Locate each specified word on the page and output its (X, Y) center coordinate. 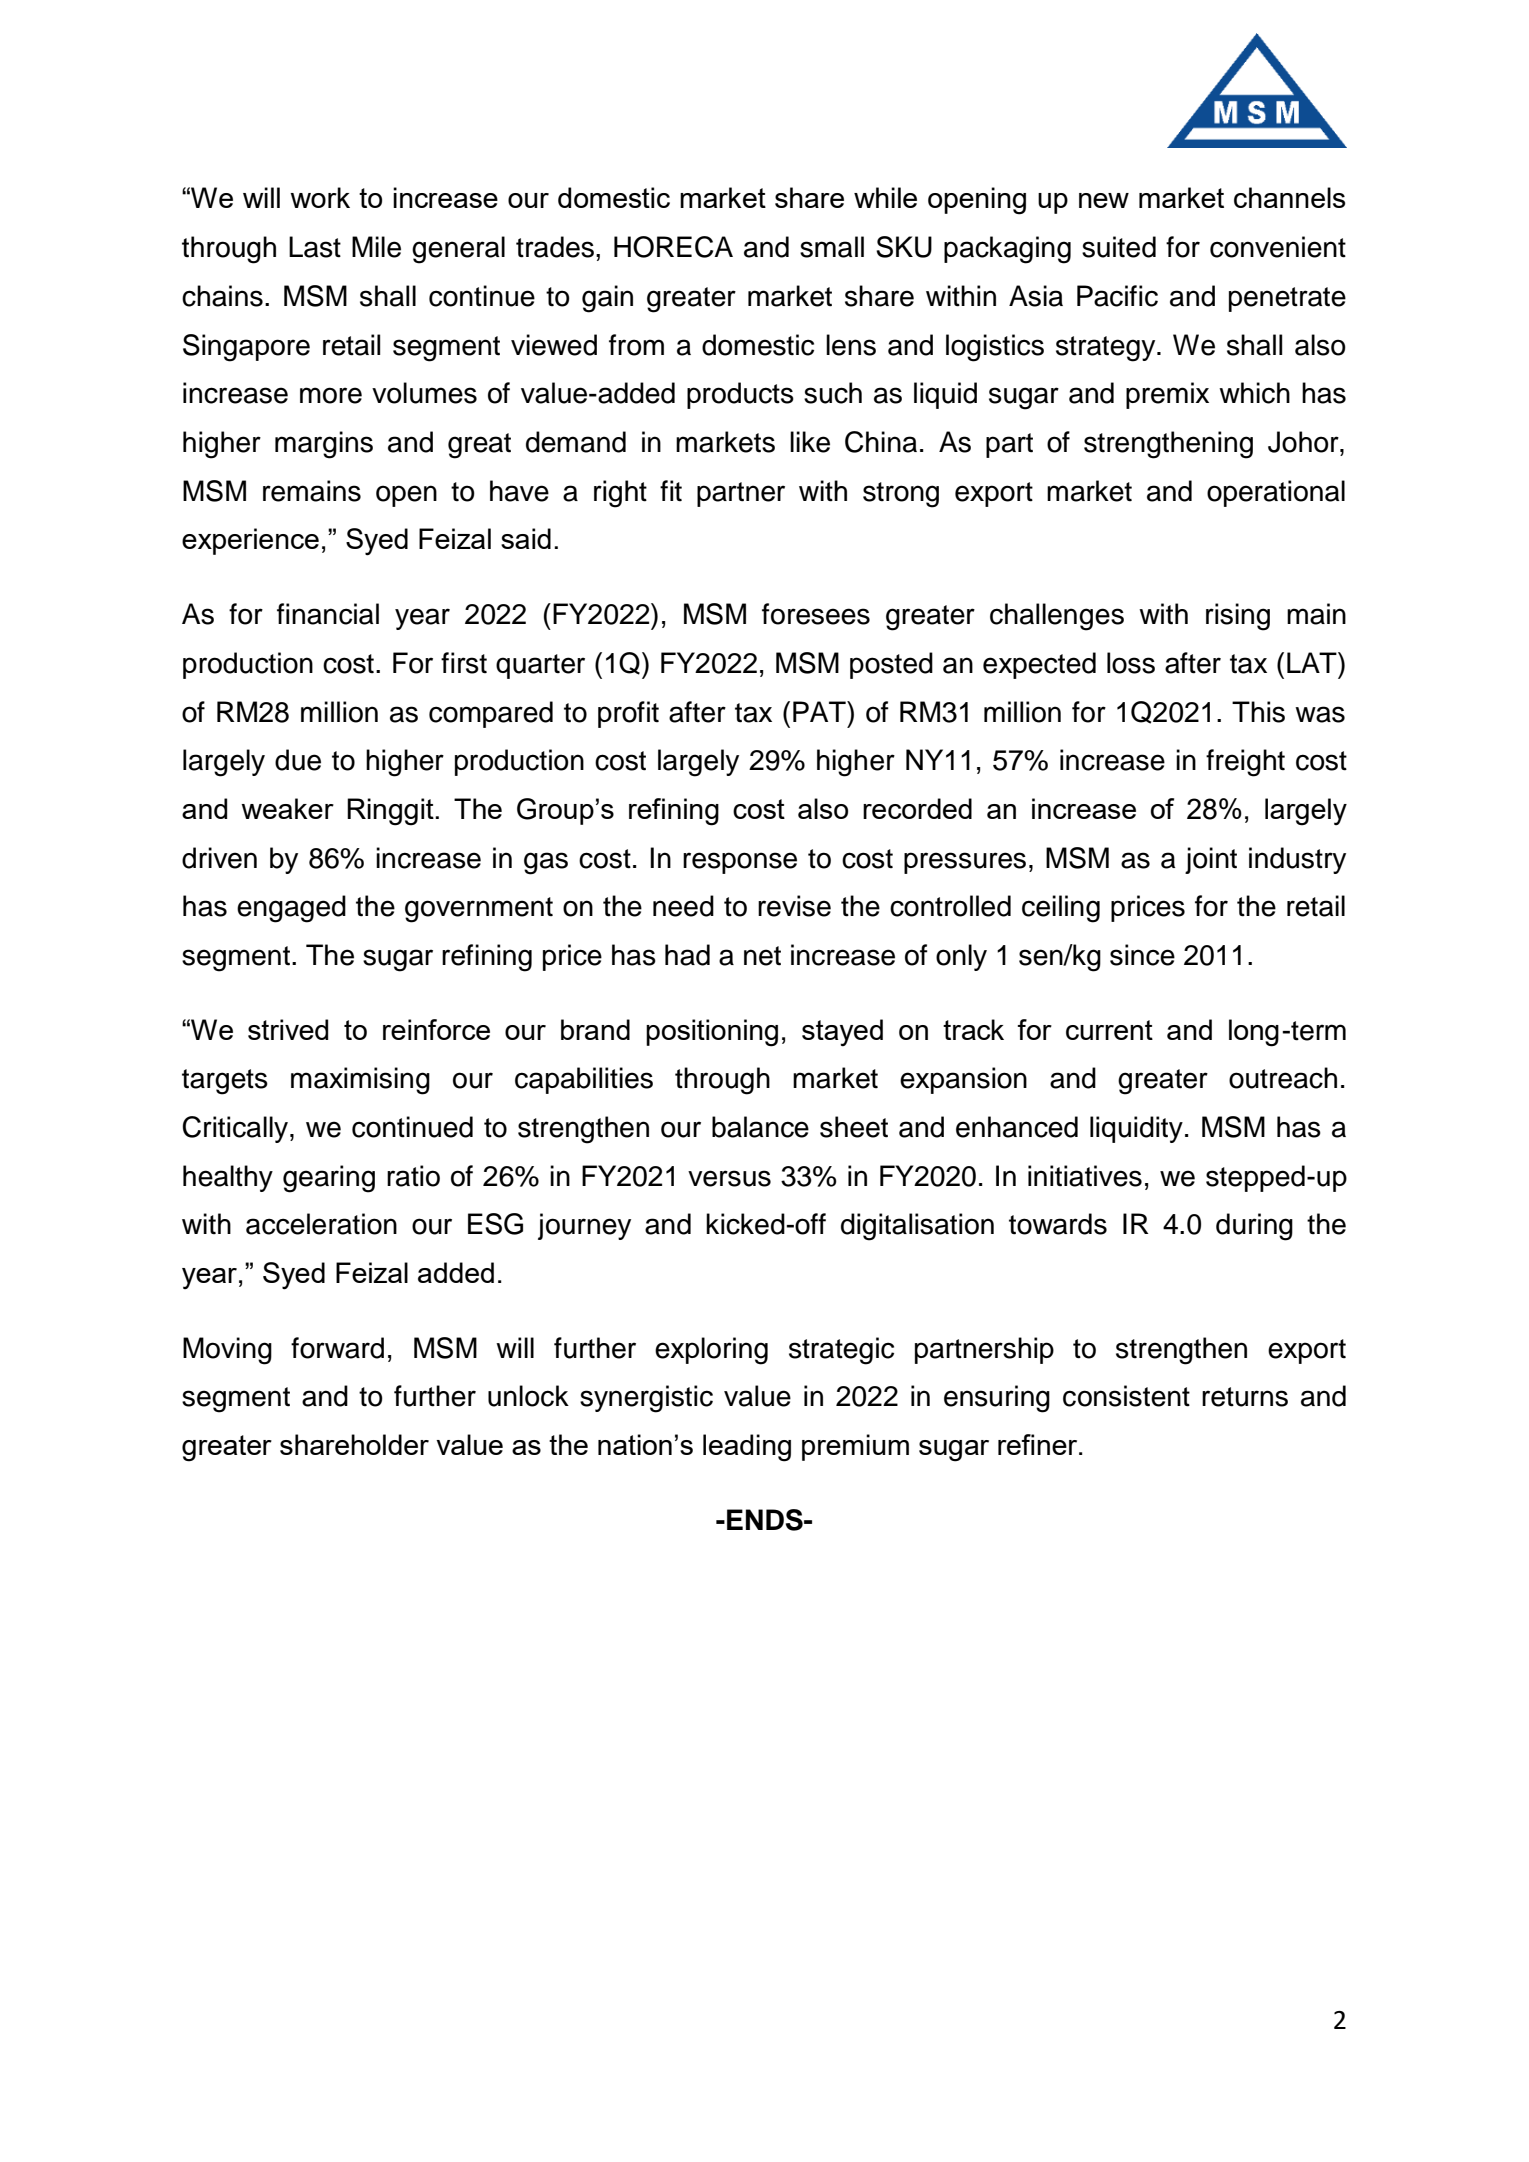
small (832, 247)
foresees (816, 614)
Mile (376, 247)
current (1109, 1030)
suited (1119, 247)
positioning (712, 1033)
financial (328, 614)
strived (288, 1029)
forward (337, 1348)
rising (1238, 617)
